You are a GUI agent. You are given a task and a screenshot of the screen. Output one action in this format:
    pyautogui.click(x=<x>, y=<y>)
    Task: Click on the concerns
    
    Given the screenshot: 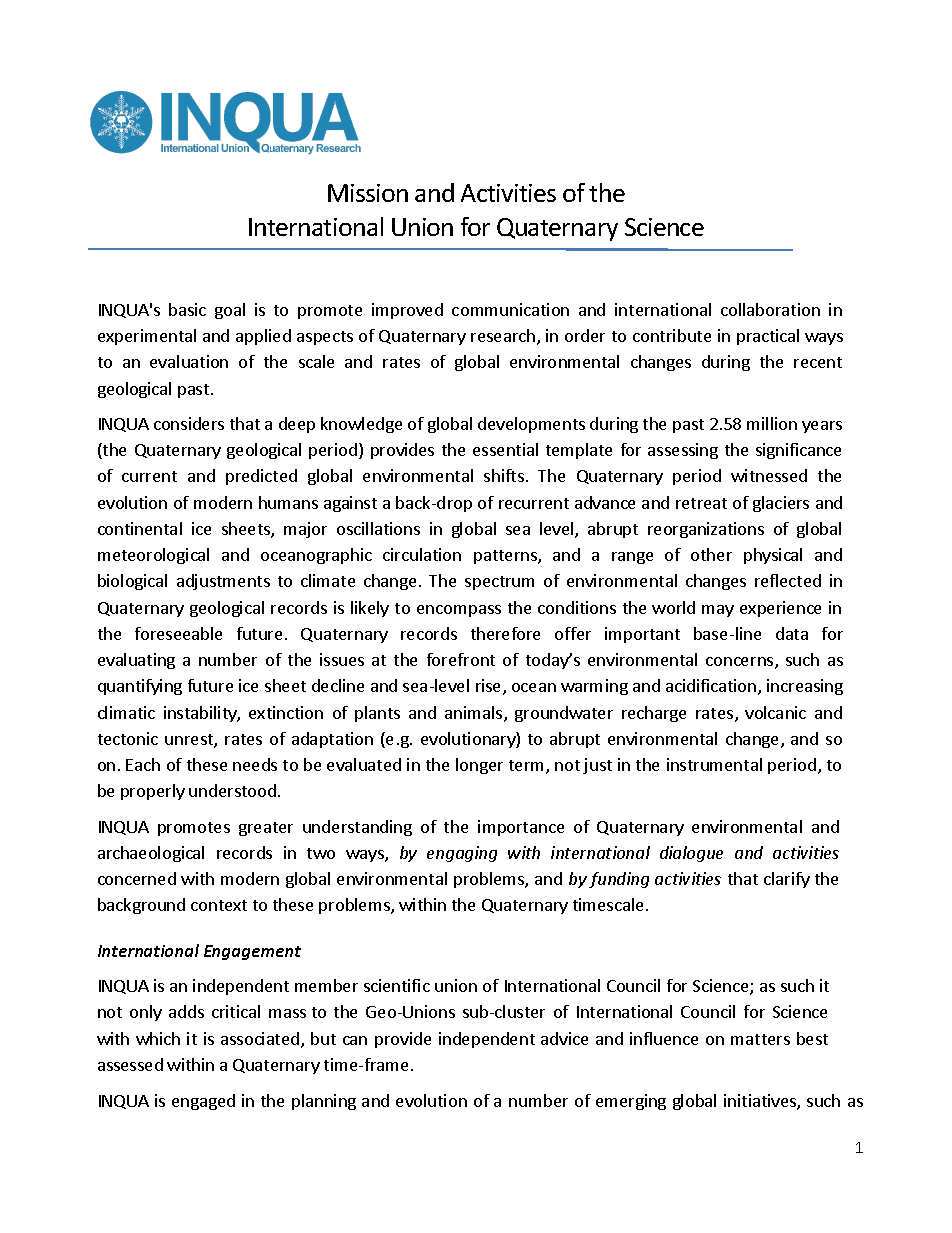 What is the action you would take?
    pyautogui.click(x=741, y=663)
